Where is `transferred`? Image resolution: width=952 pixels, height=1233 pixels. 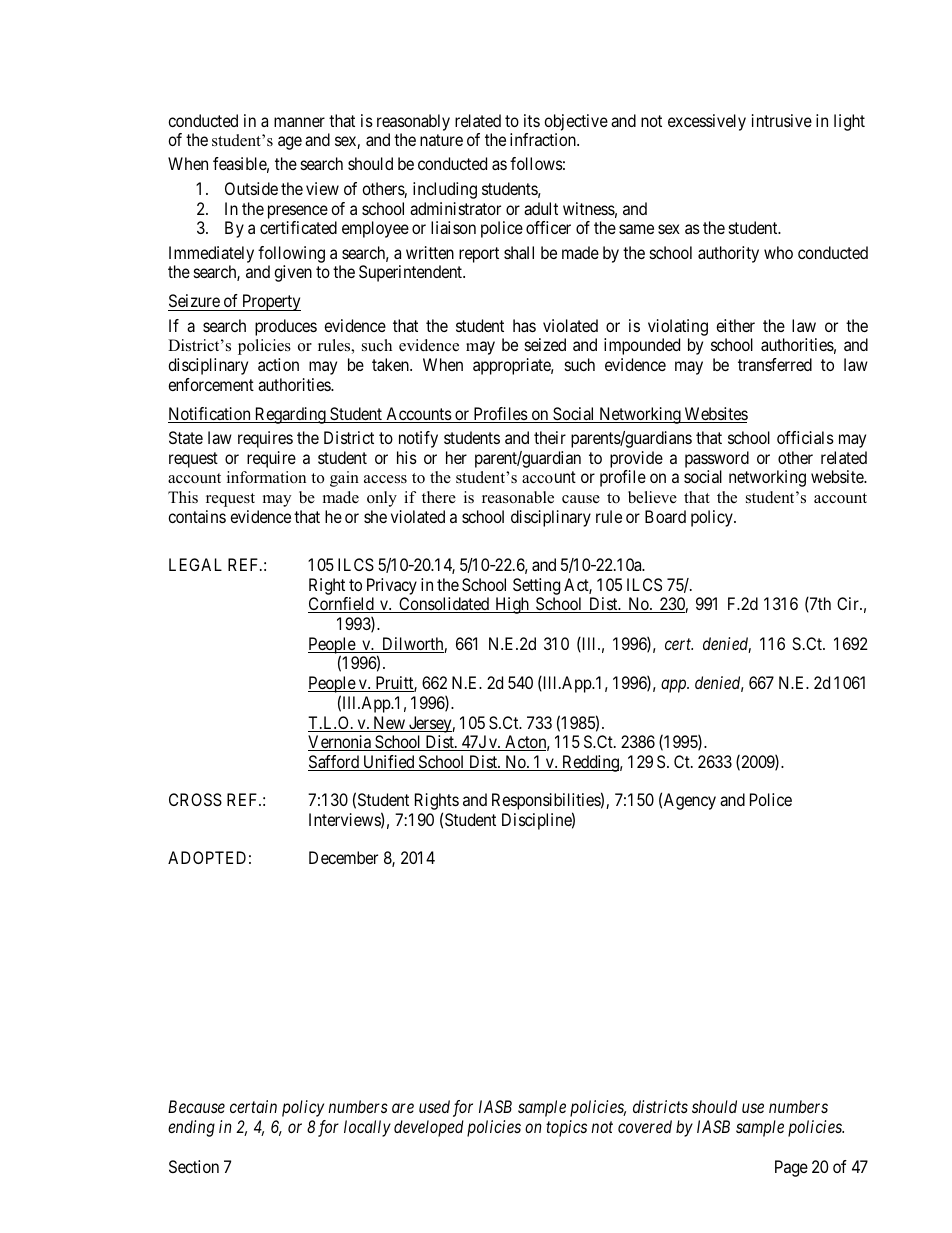 transferred is located at coordinates (775, 364).
